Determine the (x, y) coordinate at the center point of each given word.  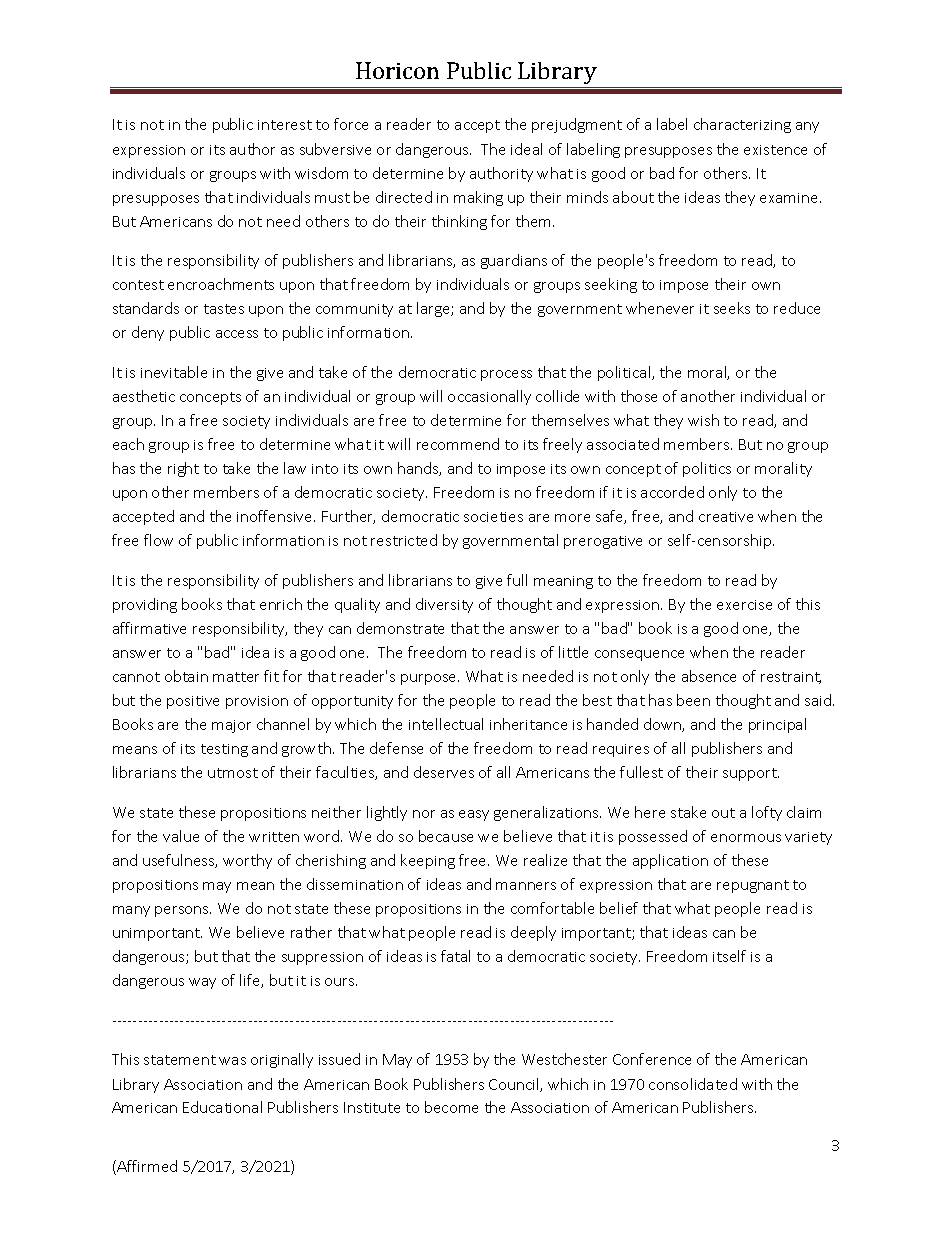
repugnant (753, 886)
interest (285, 125)
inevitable (174, 372)
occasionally (489, 397)
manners (526, 886)
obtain (186, 676)
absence (709, 676)
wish (703, 420)
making (478, 198)
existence (775, 150)
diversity (444, 605)
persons (183, 911)
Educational (222, 1107)
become (451, 1107)
